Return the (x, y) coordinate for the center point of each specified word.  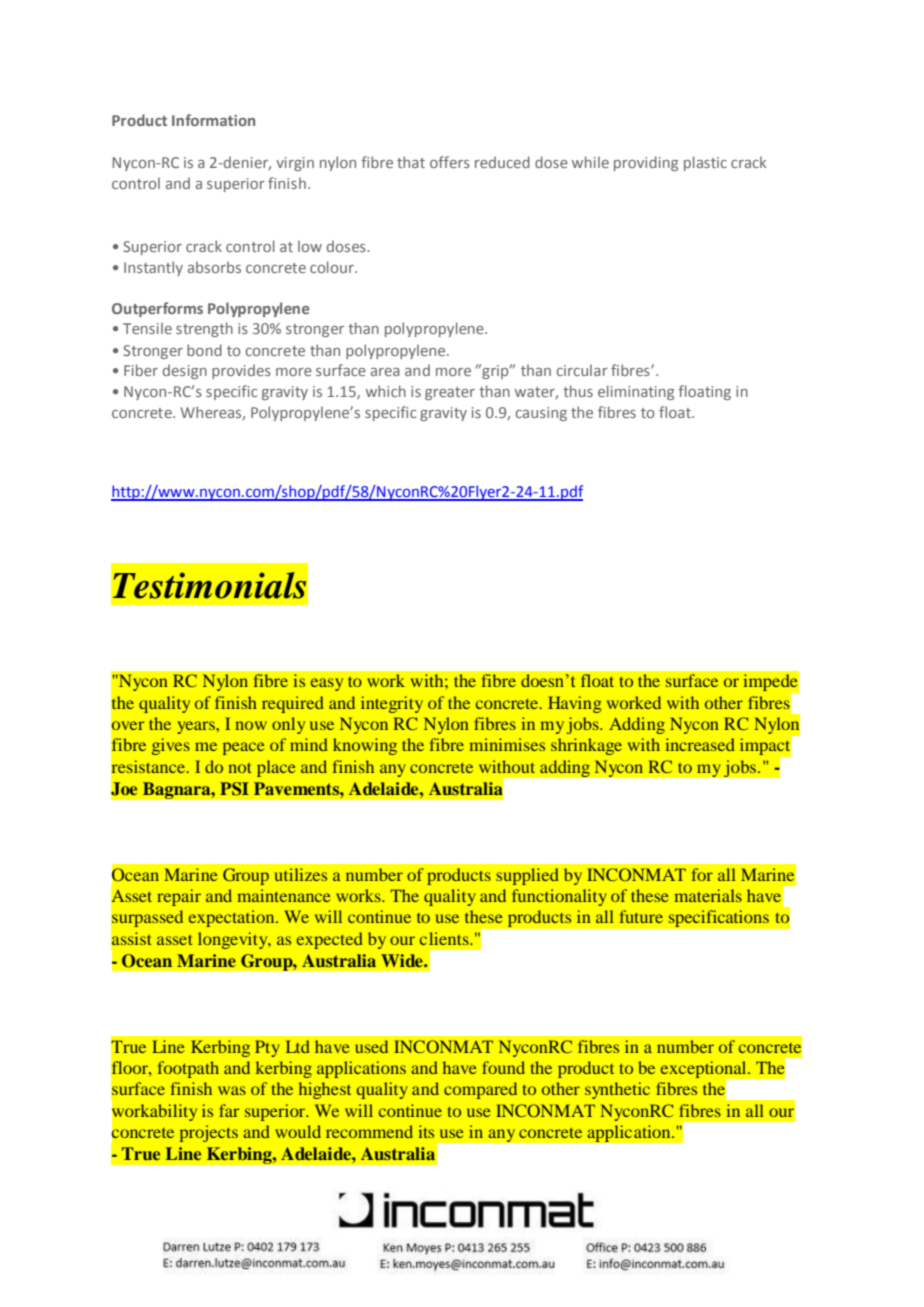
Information (213, 120)
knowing (365, 746)
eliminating (636, 392)
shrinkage (586, 746)
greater (450, 393)
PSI (234, 789)
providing (646, 163)
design (185, 371)
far (229, 1110)
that (411, 162)
